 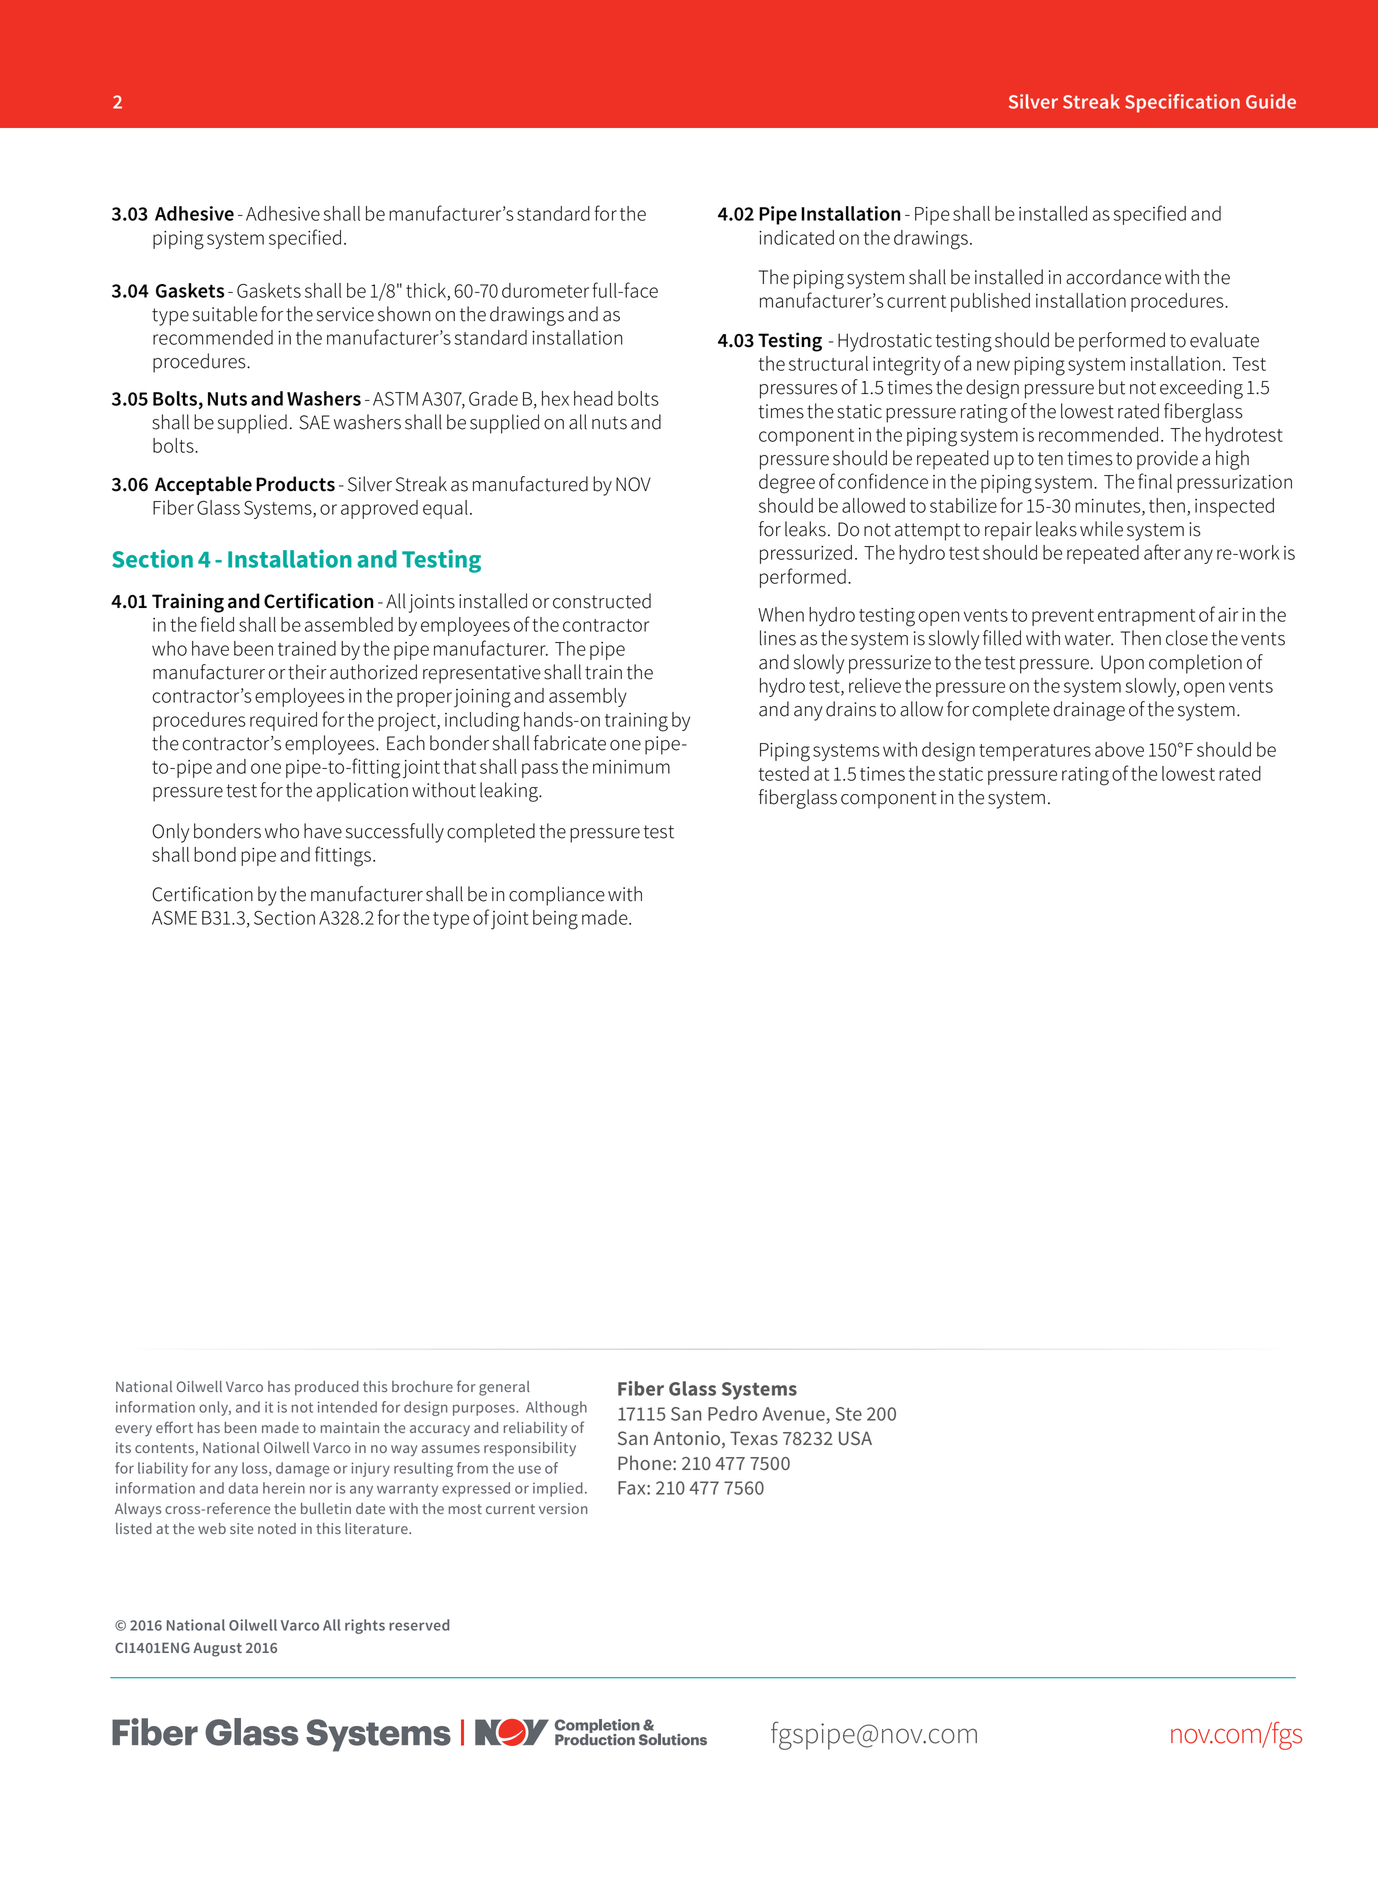 What do you see at coordinates (217, 1649) in the screenshot?
I see `August` at bounding box center [217, 1649].
